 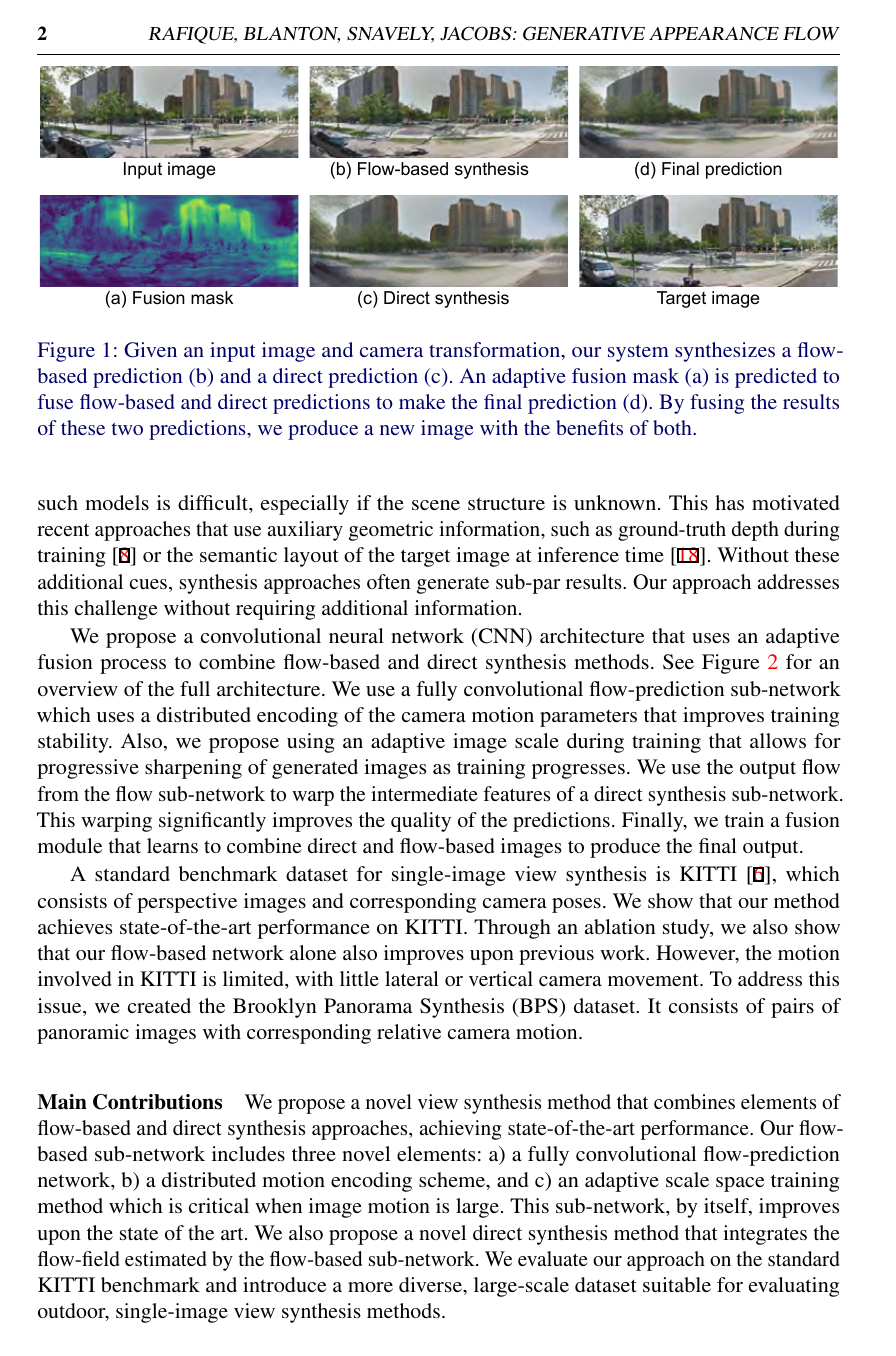 I want to click on BLANTON, so click(x=291, y=34).
